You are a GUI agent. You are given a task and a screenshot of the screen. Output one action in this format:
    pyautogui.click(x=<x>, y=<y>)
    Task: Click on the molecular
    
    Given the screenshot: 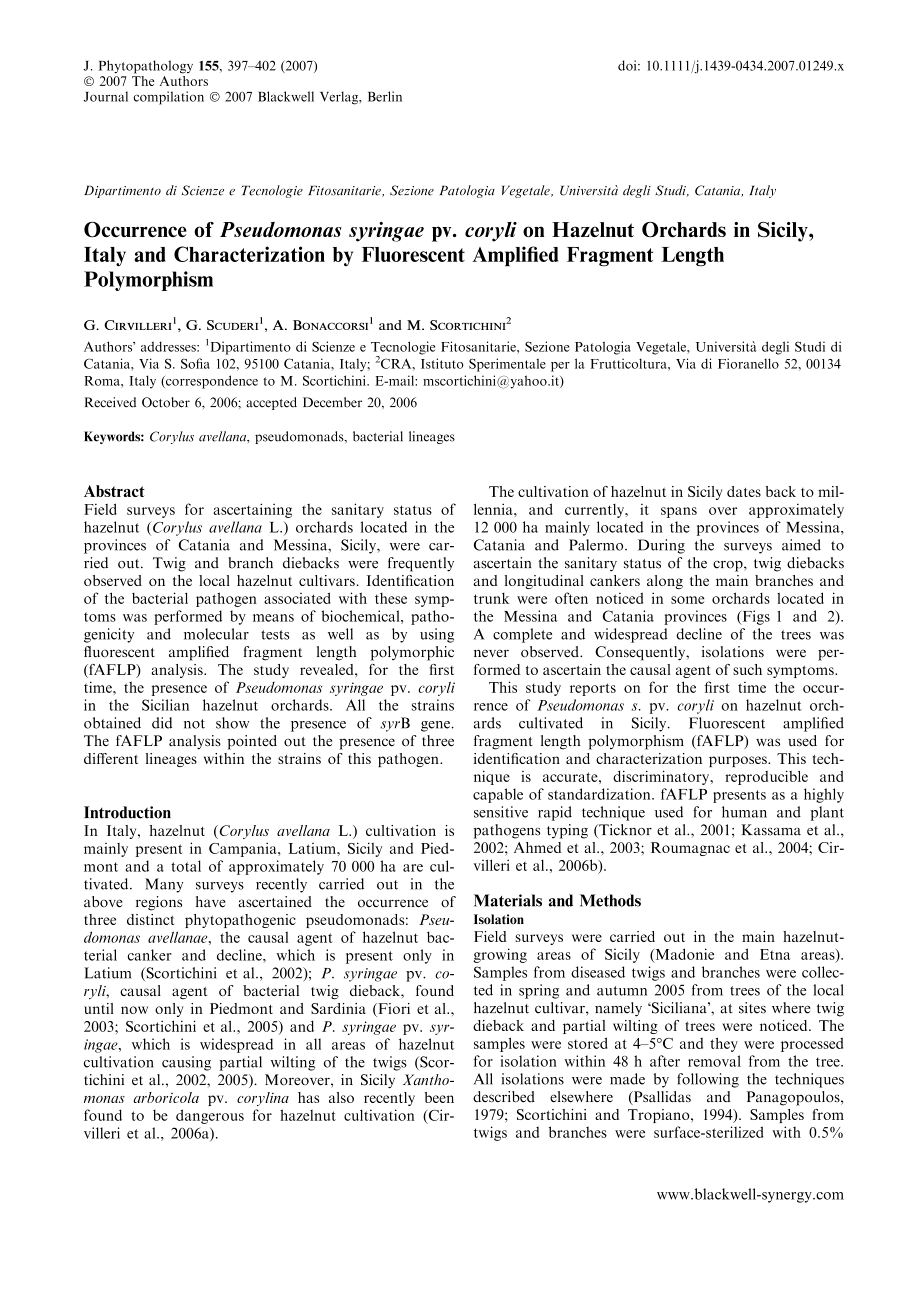 What is the action you would take?
    pyautogui.click(x=216, y=634)
